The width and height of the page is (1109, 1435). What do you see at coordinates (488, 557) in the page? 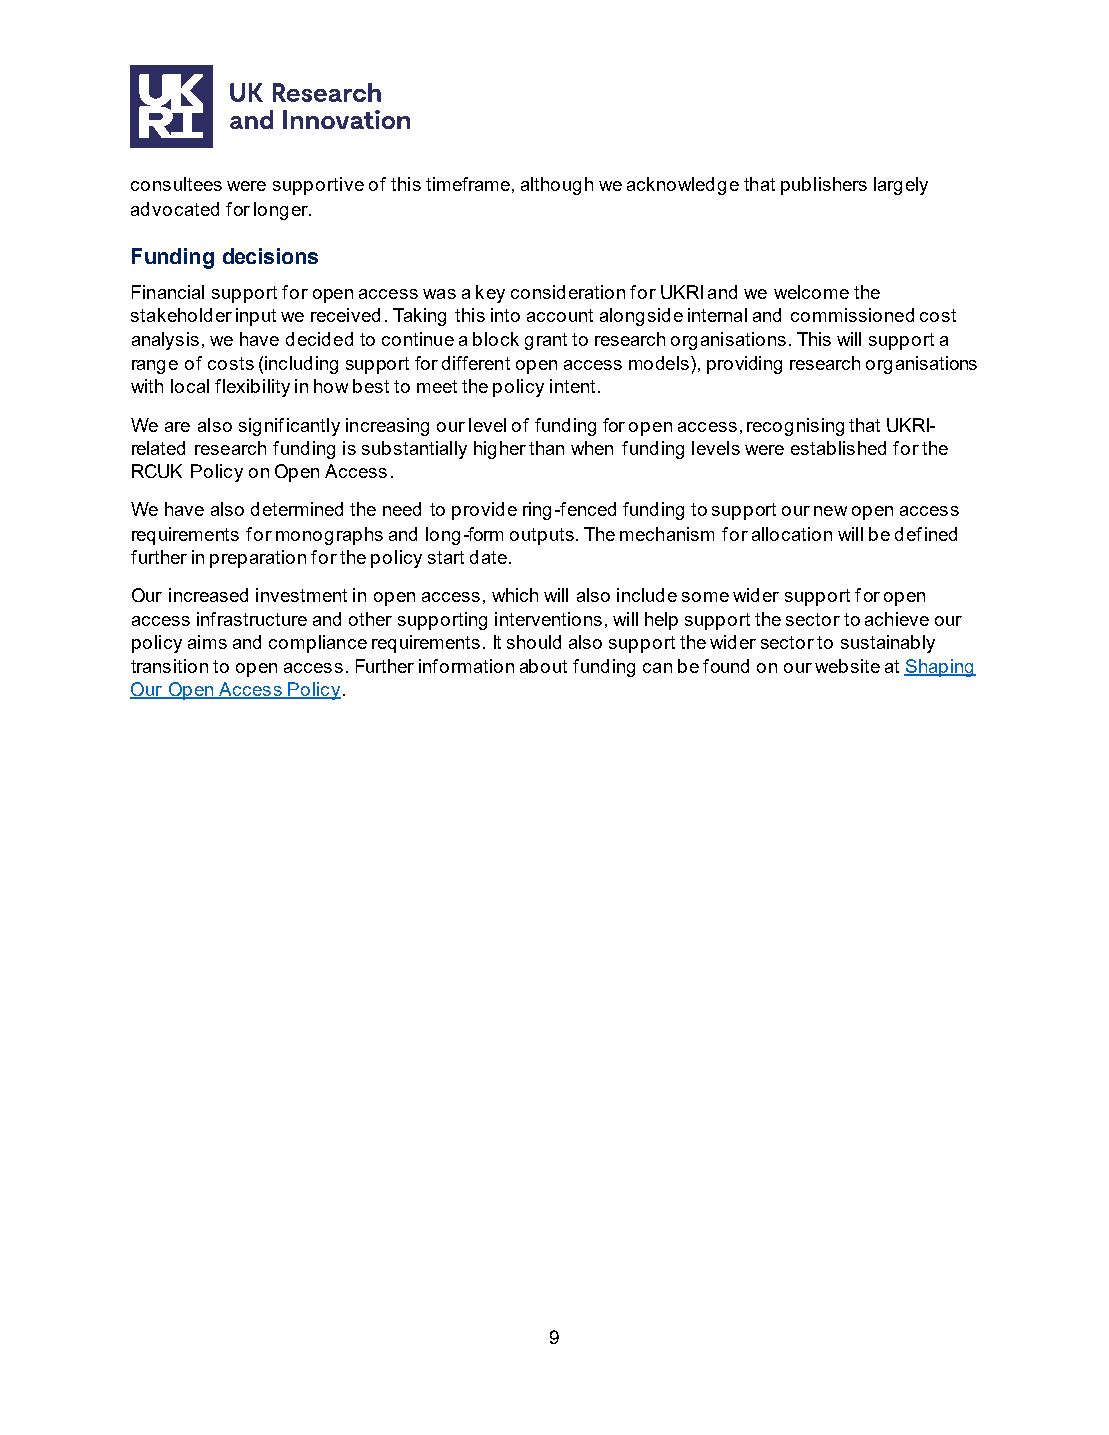
I see `date` at bounding box center [488, 557].
